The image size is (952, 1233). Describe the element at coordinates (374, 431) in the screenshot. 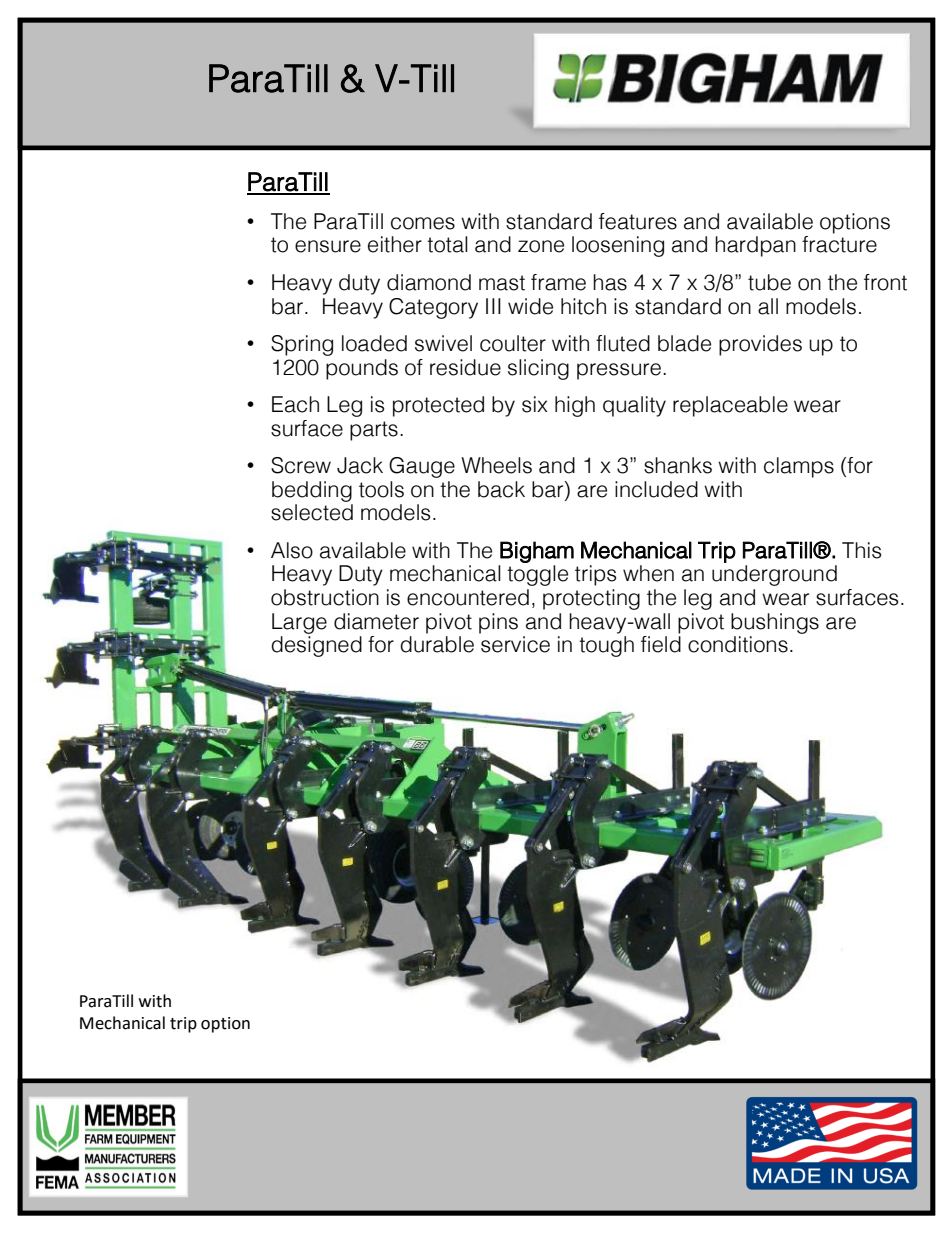

I see `parts` at that location.
